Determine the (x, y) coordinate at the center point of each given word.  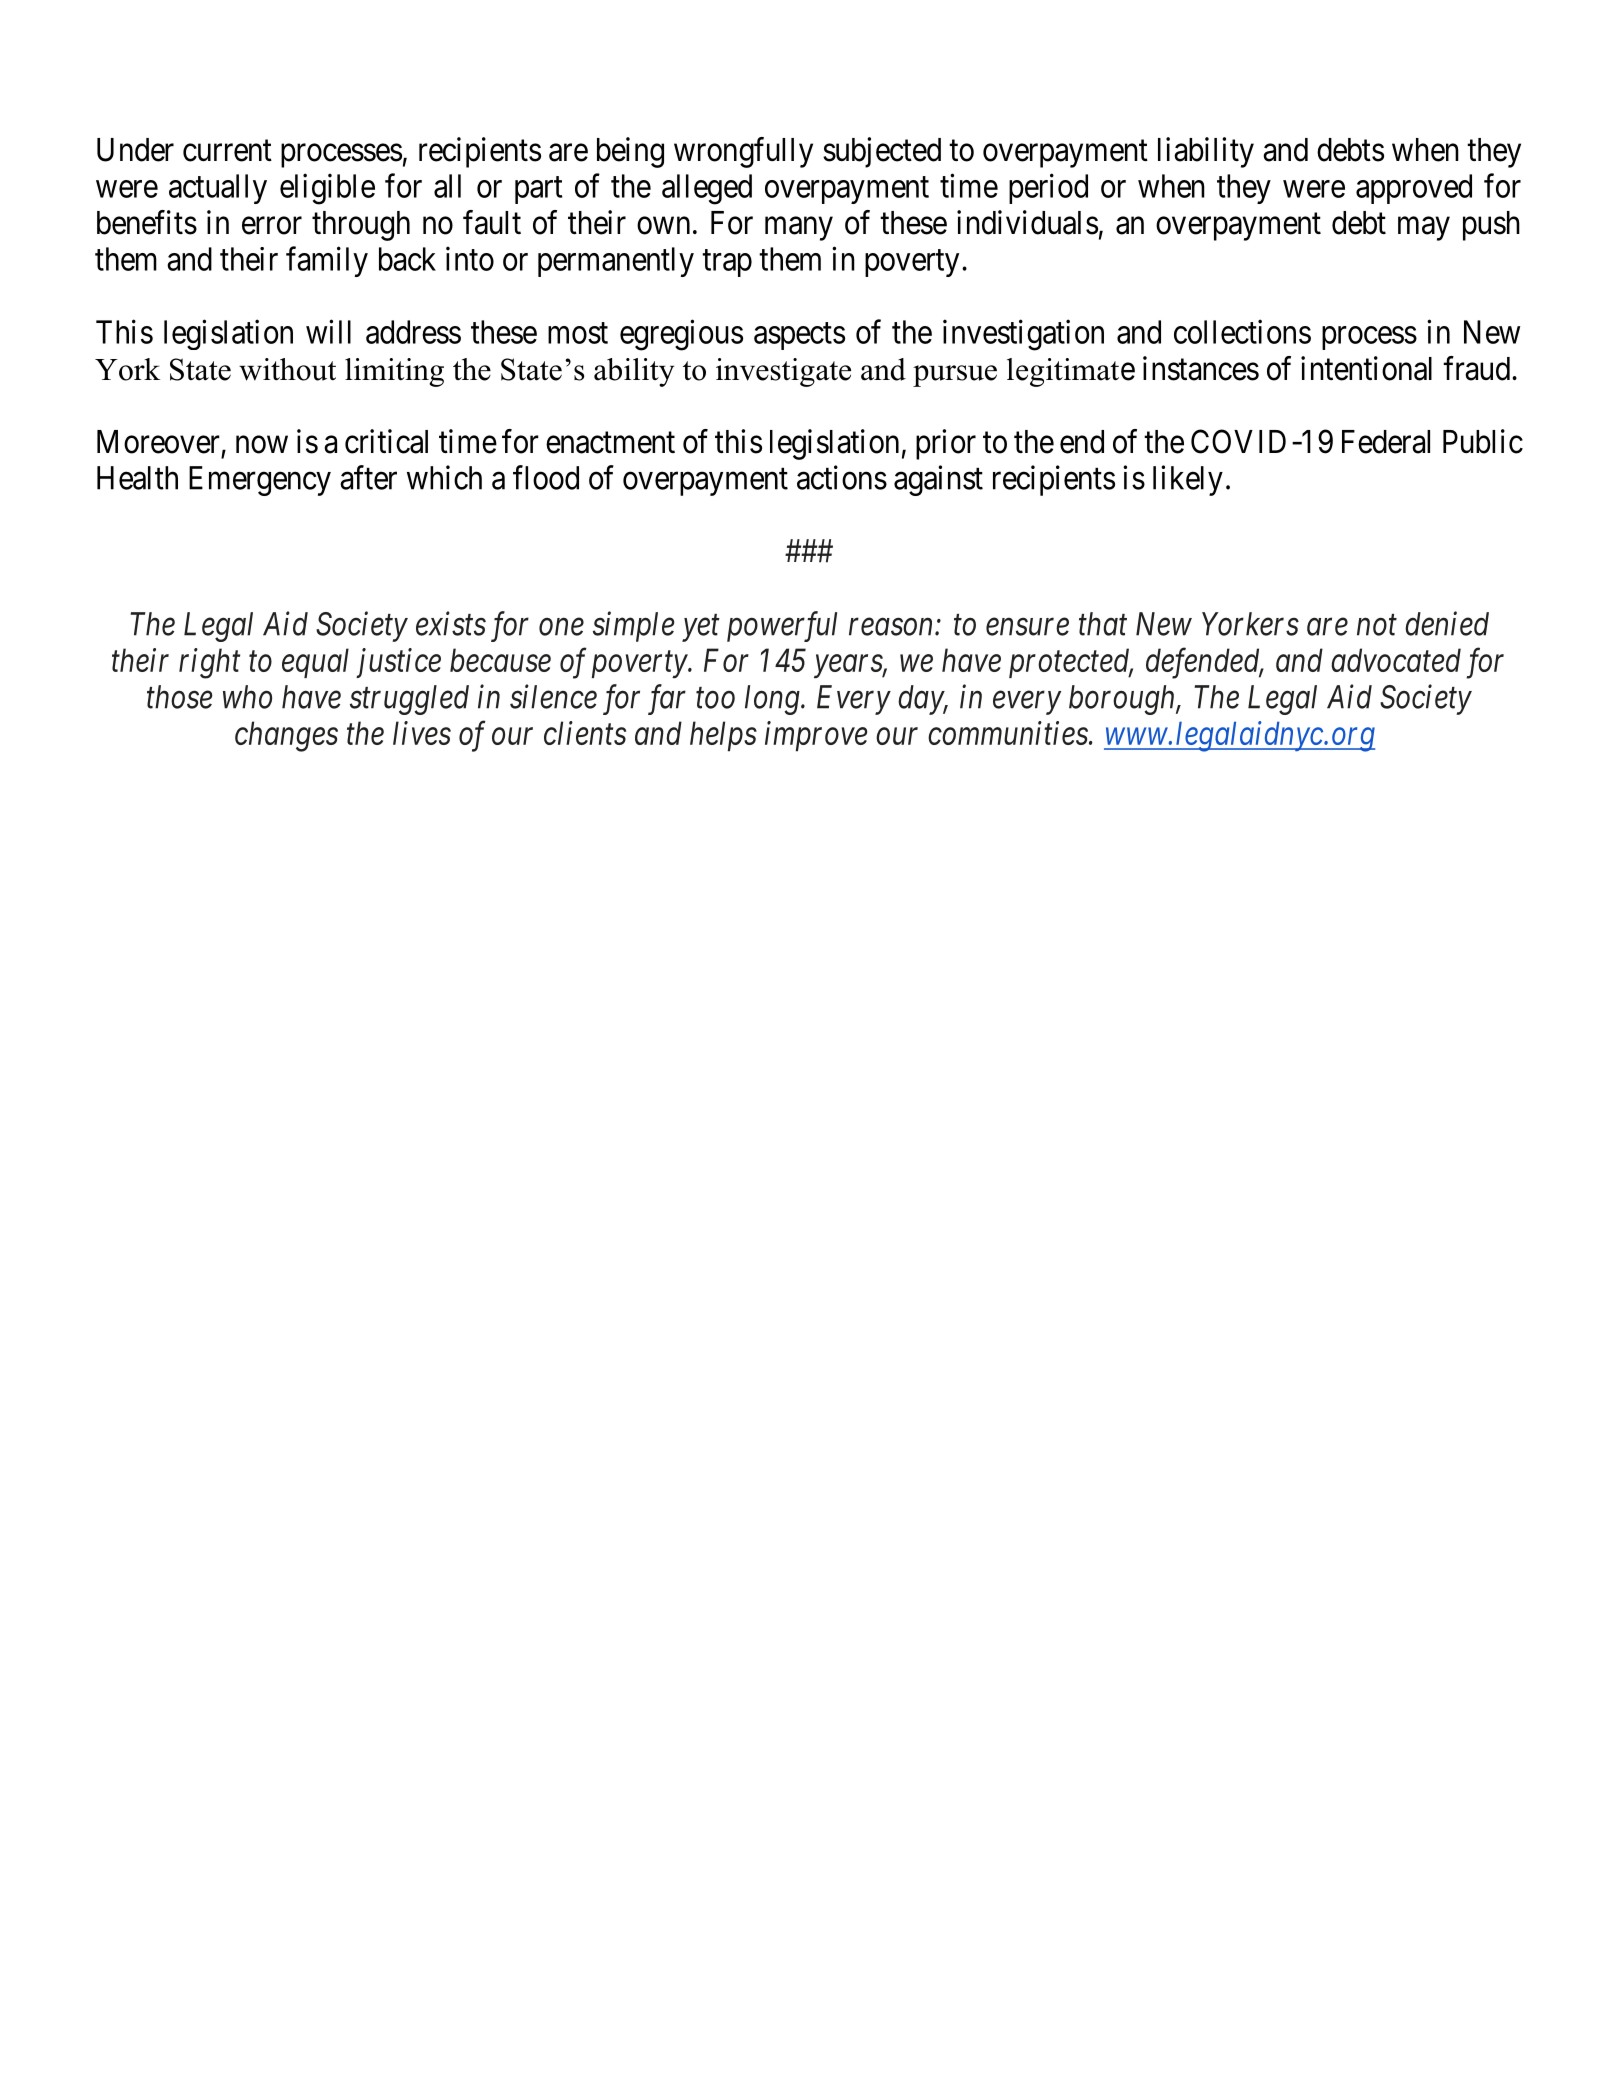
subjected (882, 152)
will (328, 331)
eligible (327, 189)
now (262, 445)
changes (286, 736)
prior (946, 444)
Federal (1386, 442)
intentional (1366, 368)
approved (1414, 189)
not (1377, 625)
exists (451, 624)
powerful (782, 626)
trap (727, 263)
